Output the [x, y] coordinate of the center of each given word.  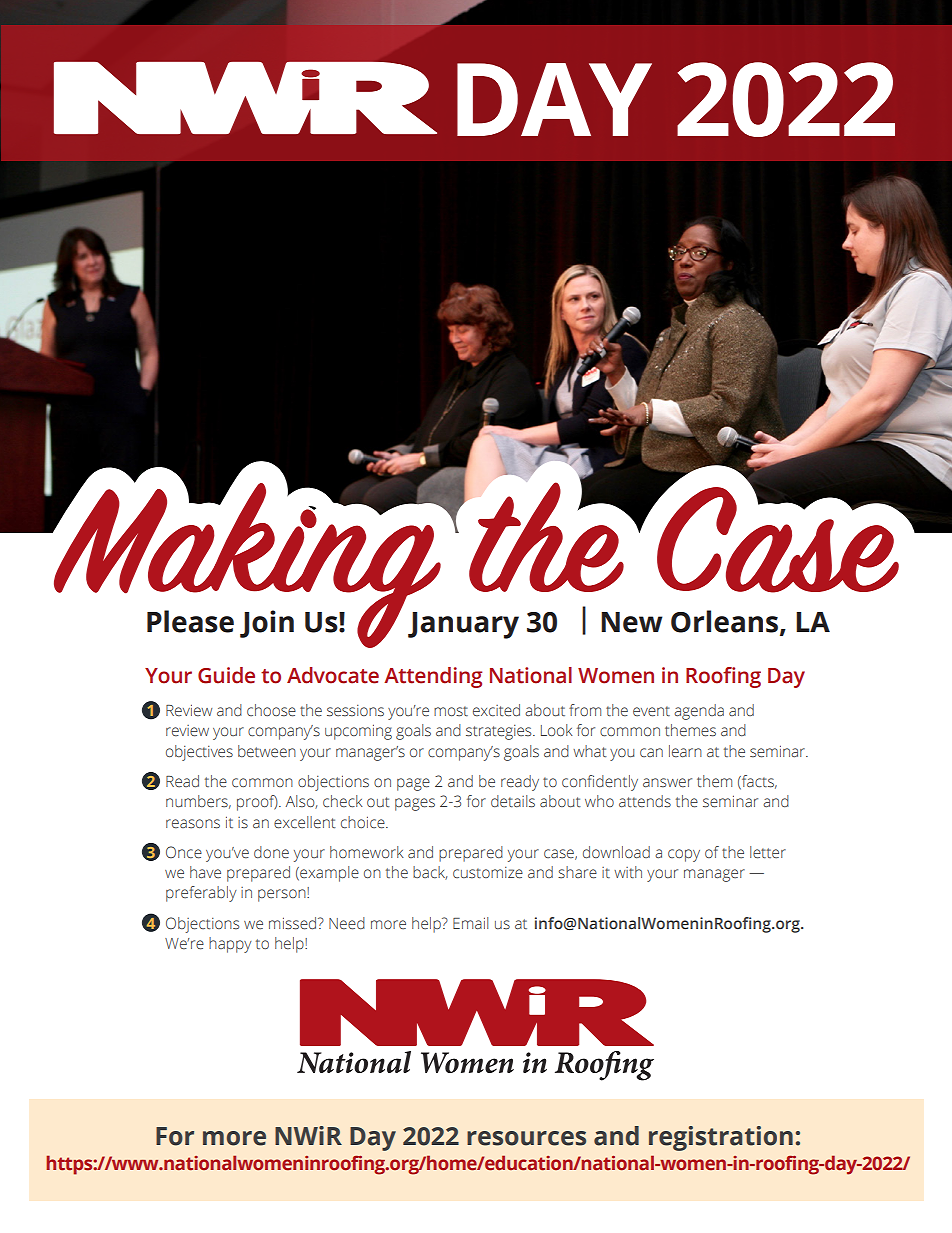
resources [526, 1138]
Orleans [726, 622]
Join [267, 624]
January [463, 625]
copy [684, 855]
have [205, 872]
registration [721, 1138]
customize [488, 873]
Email [470, 923]
